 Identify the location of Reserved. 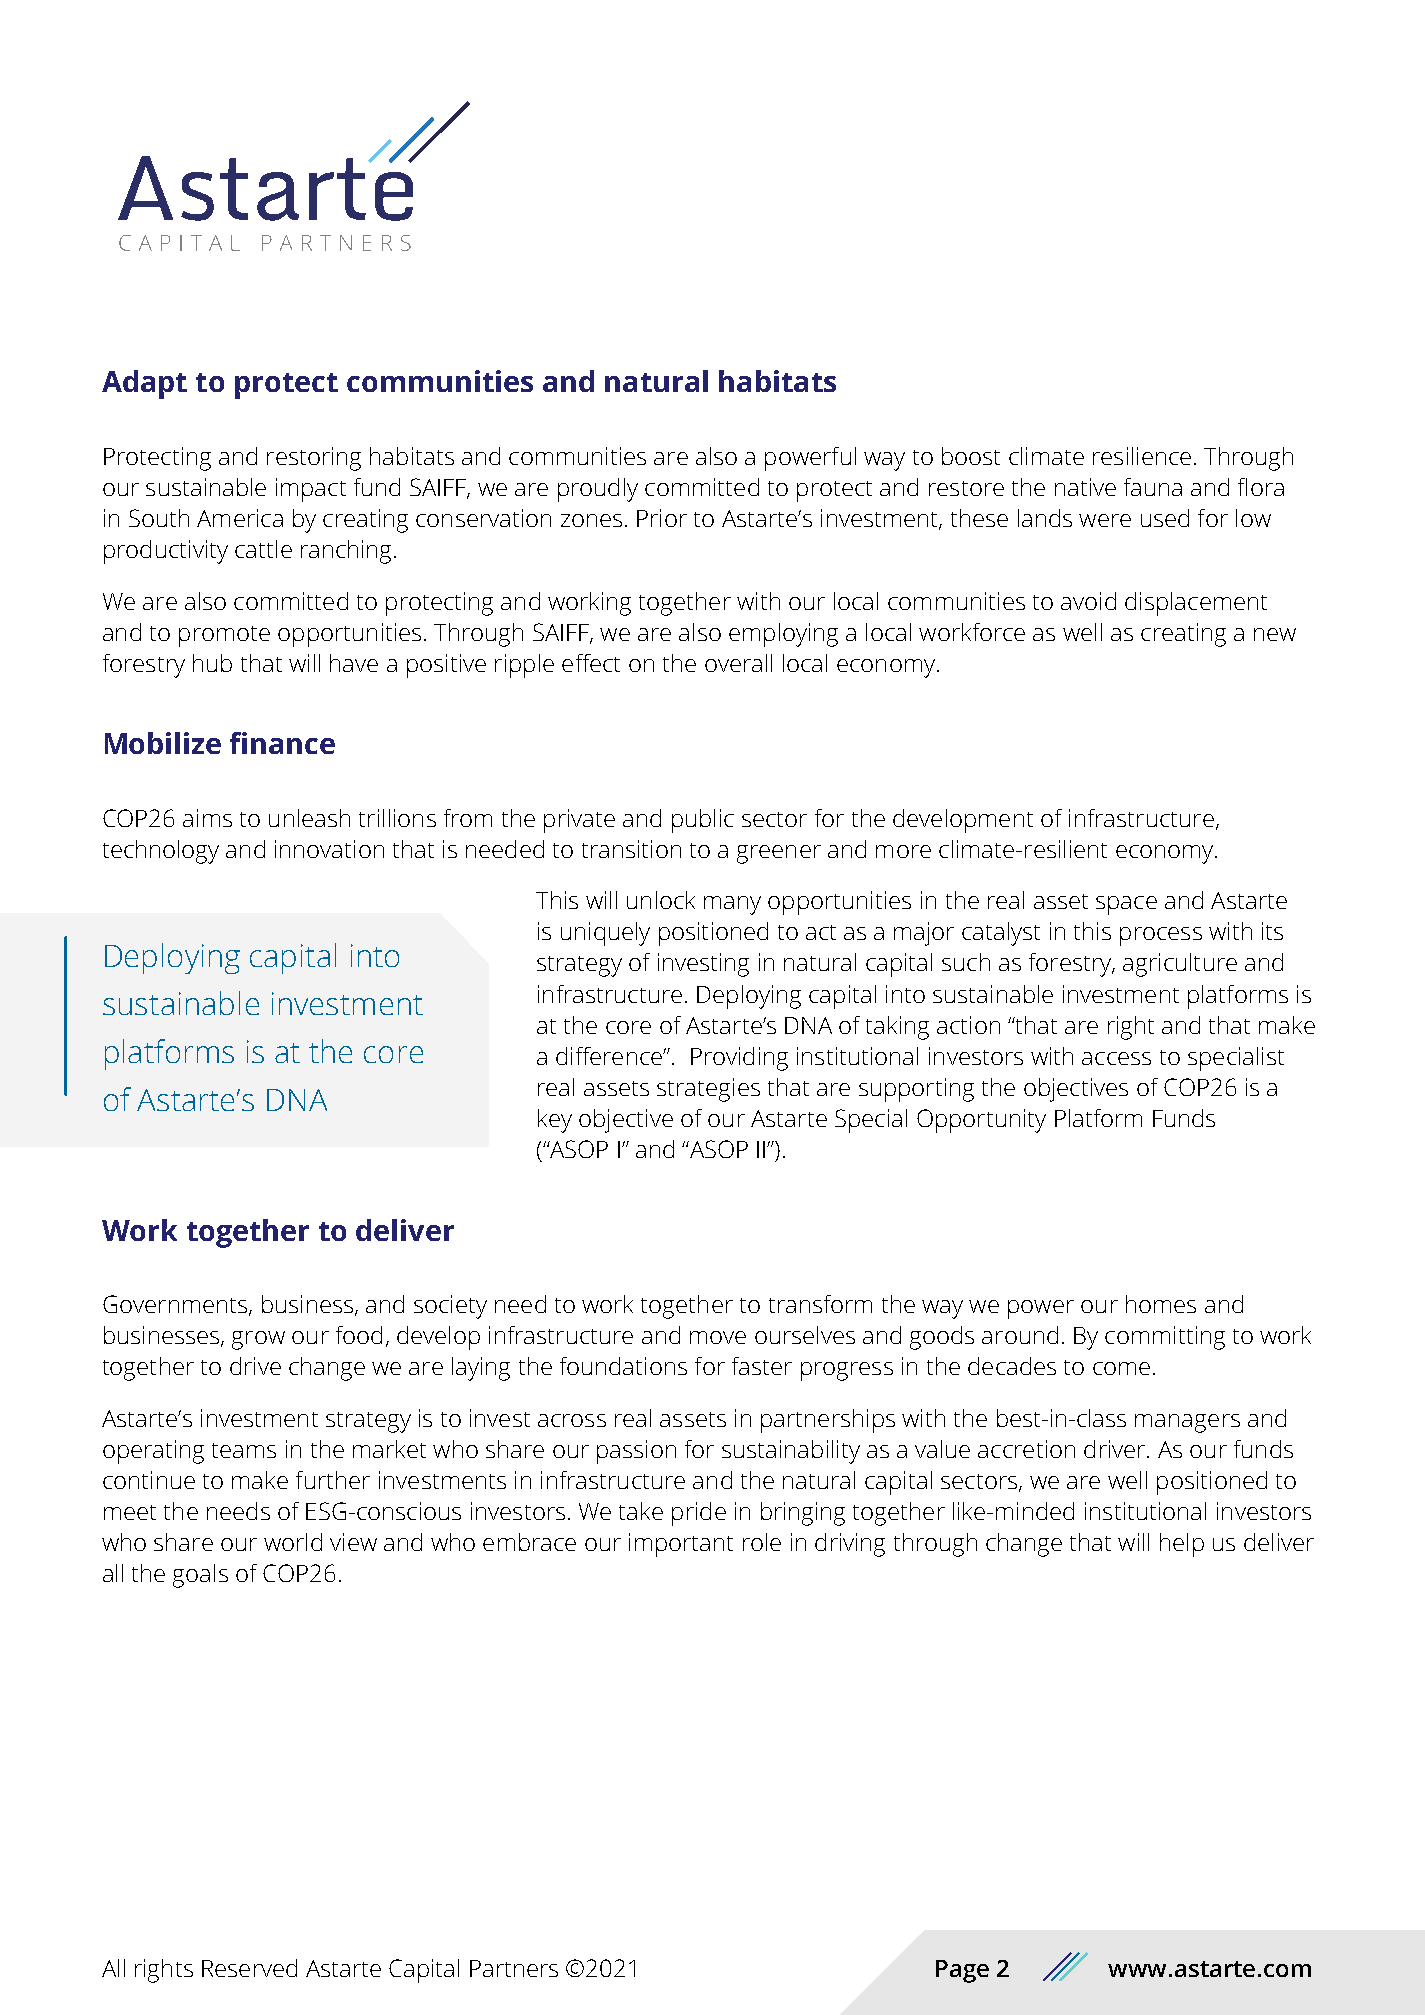
(249, 1968).
